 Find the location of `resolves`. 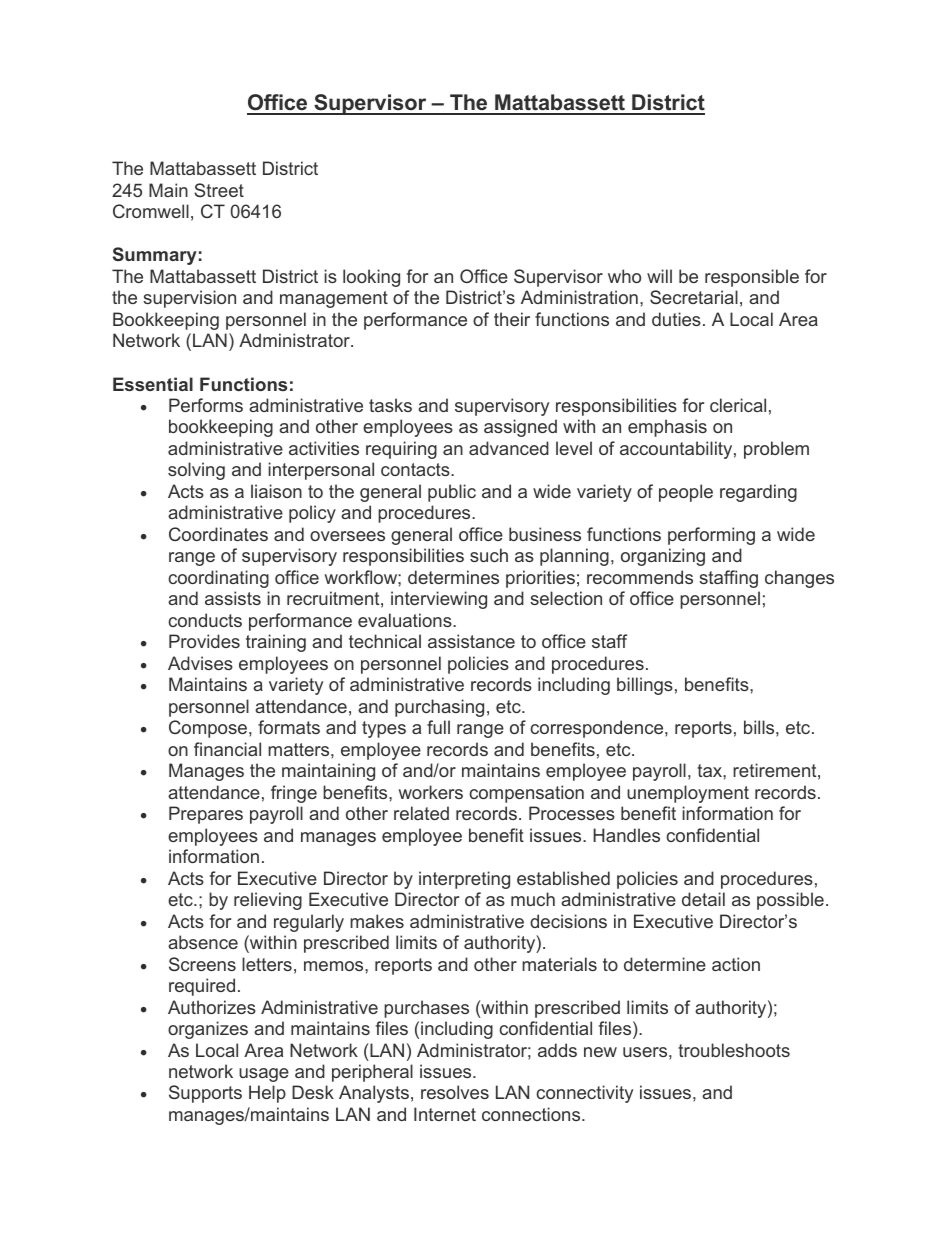

resolves is located at coordinates (455, 1092).
